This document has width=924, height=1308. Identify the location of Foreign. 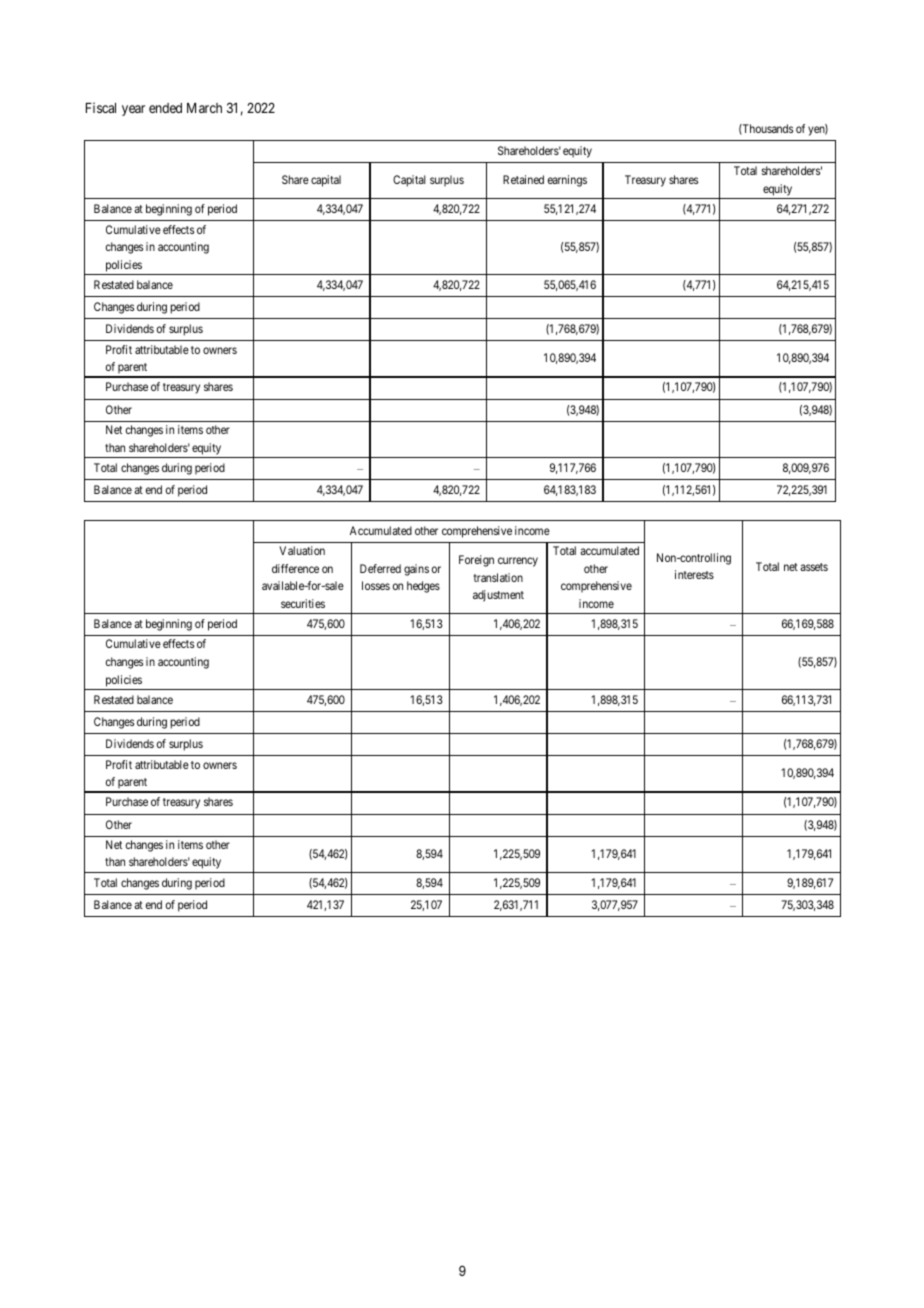
(476, 561).
